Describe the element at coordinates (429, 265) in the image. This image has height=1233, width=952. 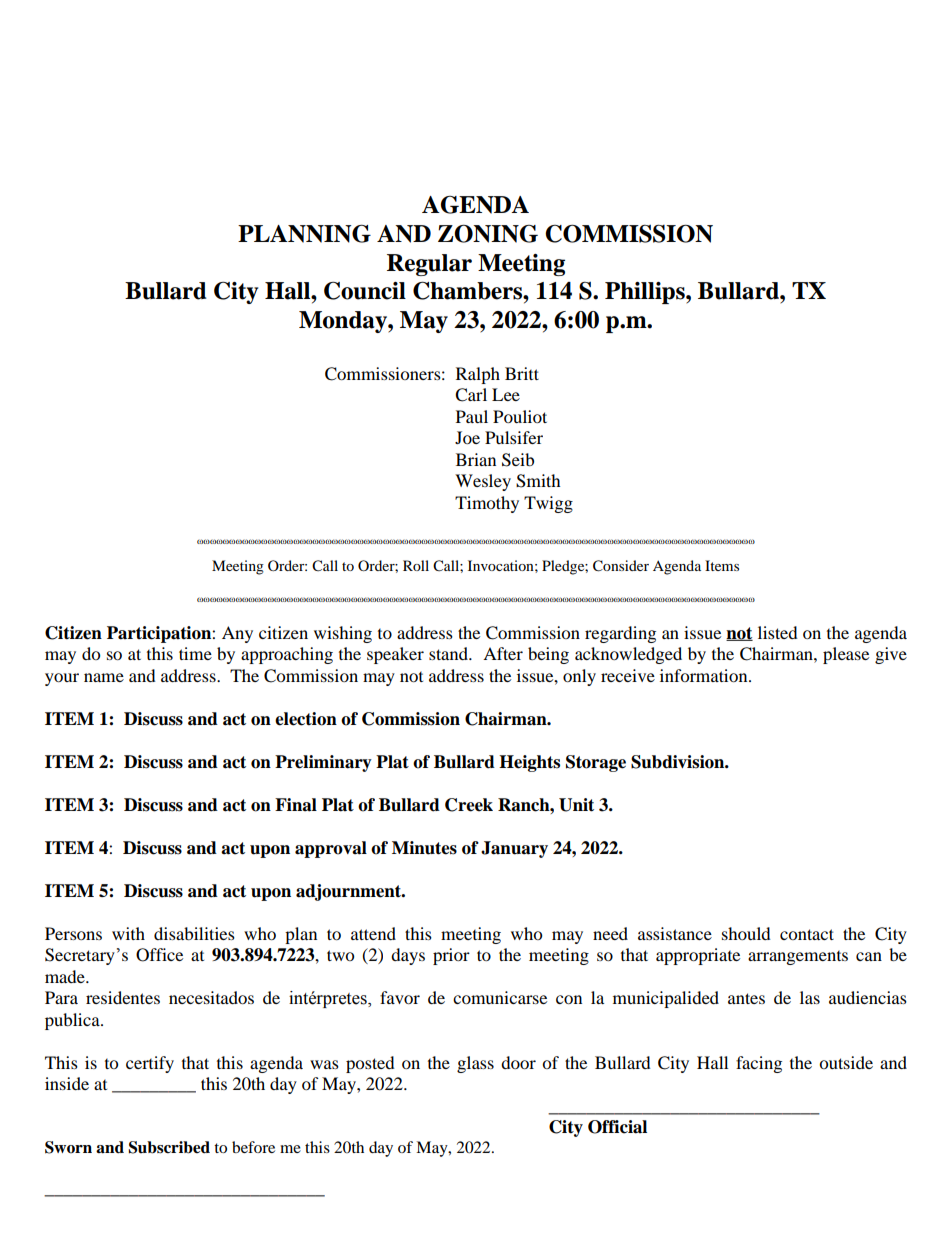
I see `Regular` at that location.
